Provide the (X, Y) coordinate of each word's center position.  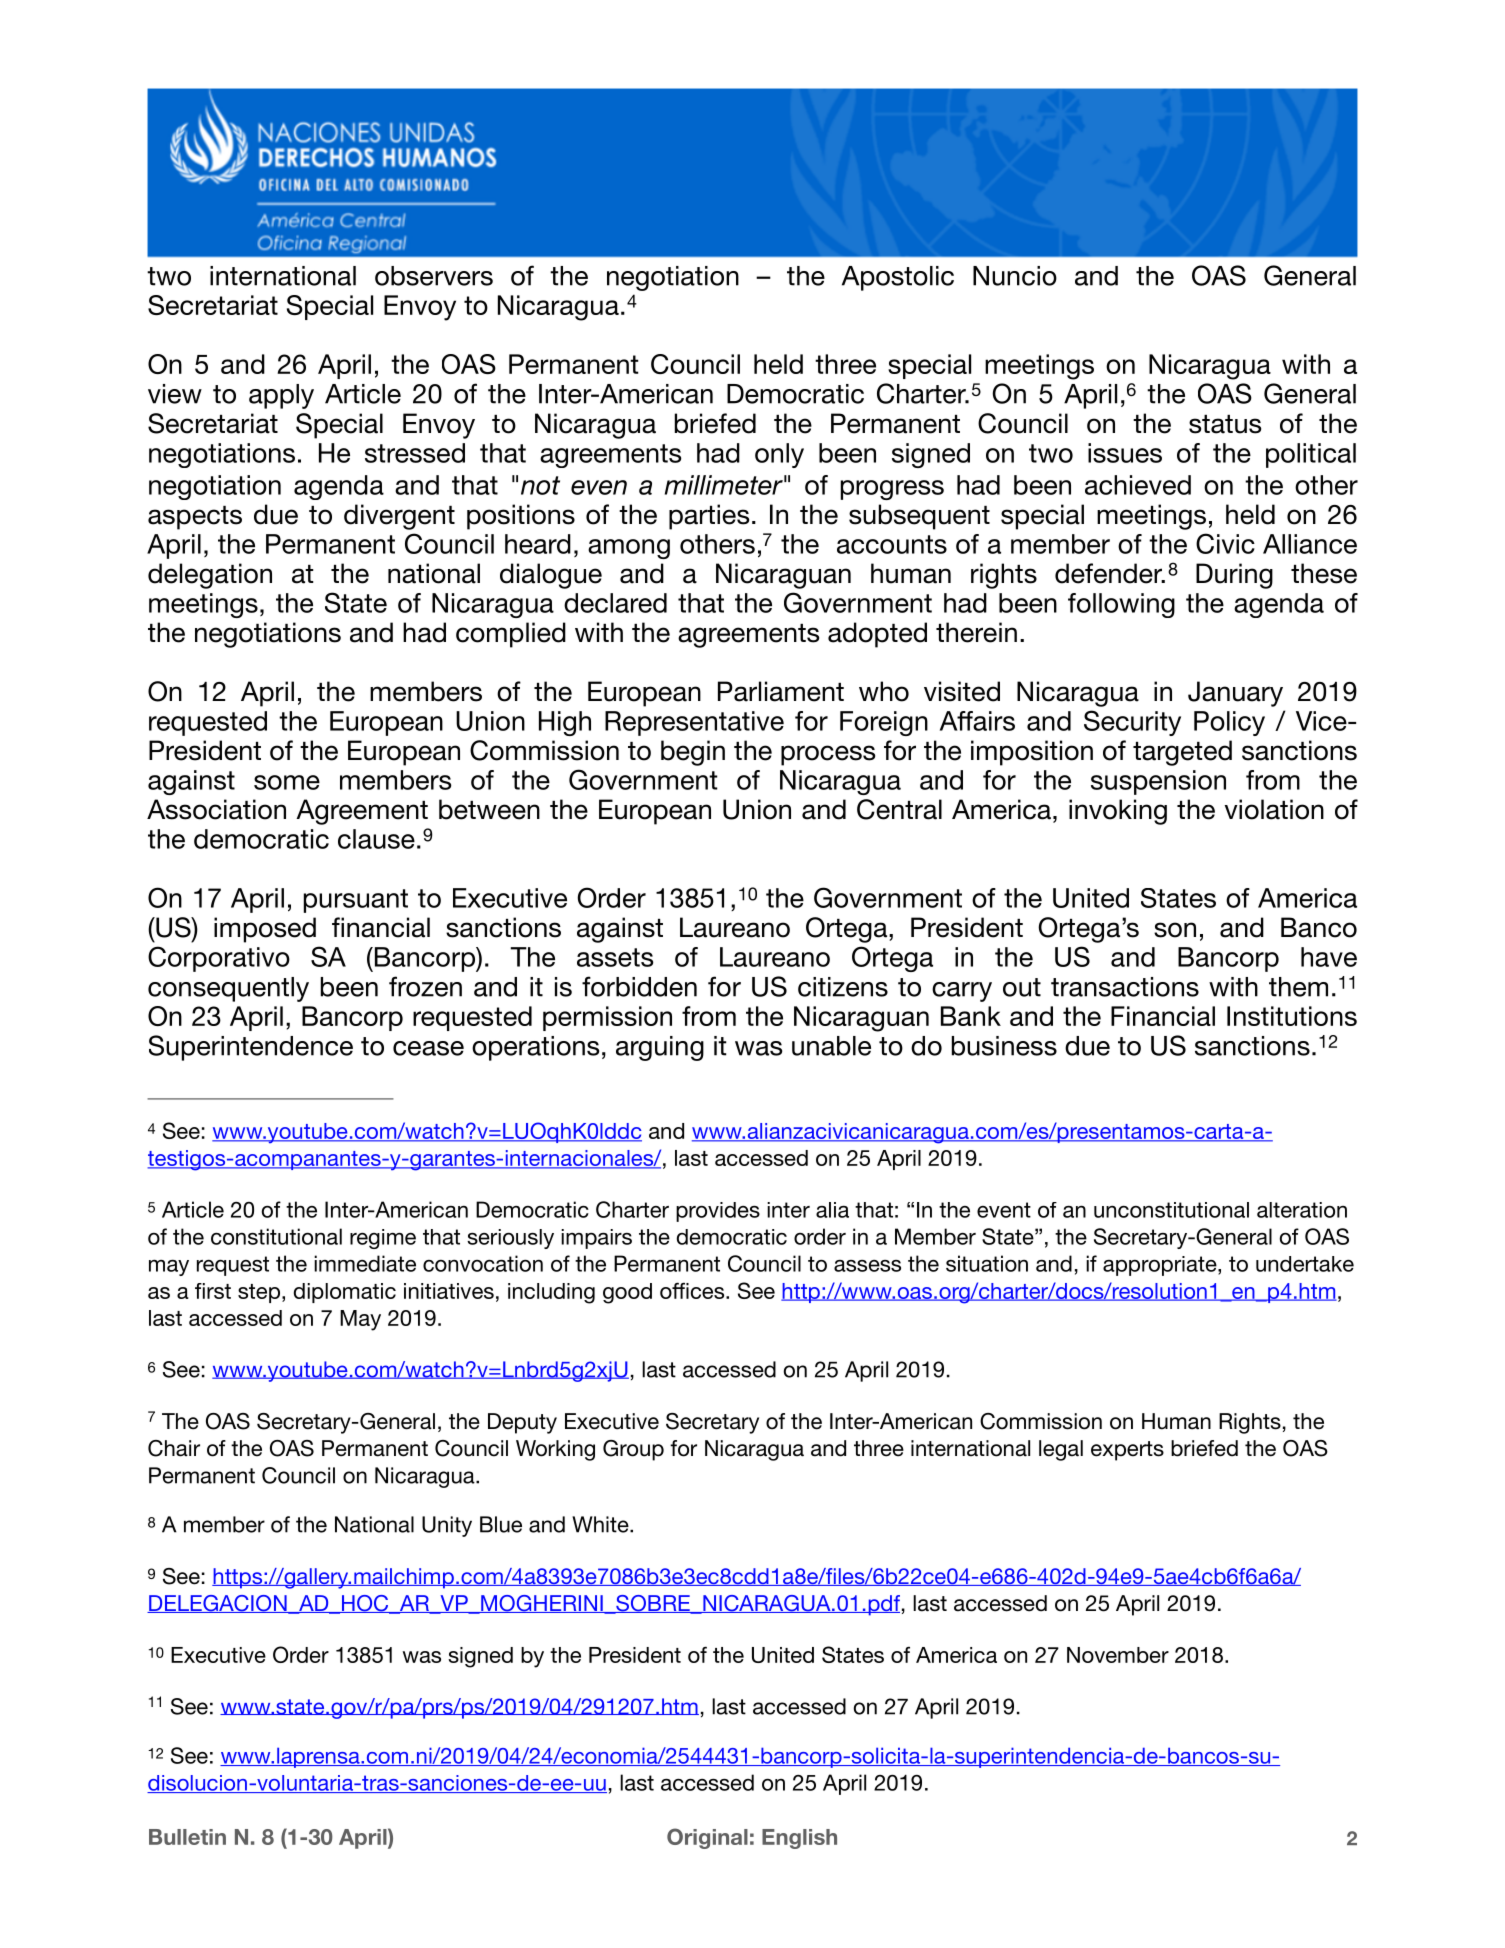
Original (707, 1838)
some (287, 782)
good (627, 1293)
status (1225, 424)
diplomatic (345, 1293)
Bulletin (187, 1837)
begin (693, 753)
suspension (1158, 782)
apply (281, 396)
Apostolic (898, 278)
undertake (1305, 1264)
